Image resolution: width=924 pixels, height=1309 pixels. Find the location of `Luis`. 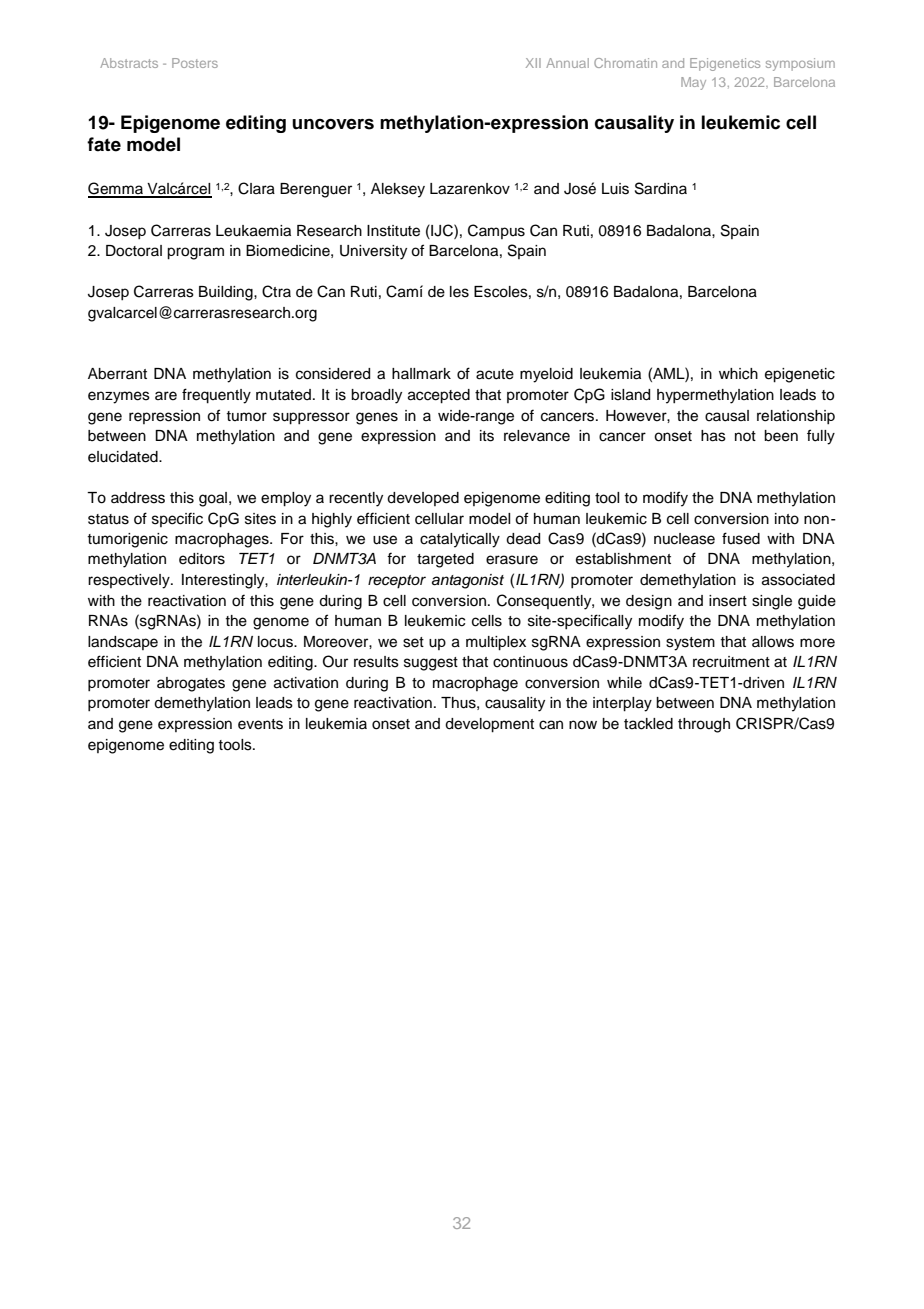

Luis is located at coordinates (615, 189).
